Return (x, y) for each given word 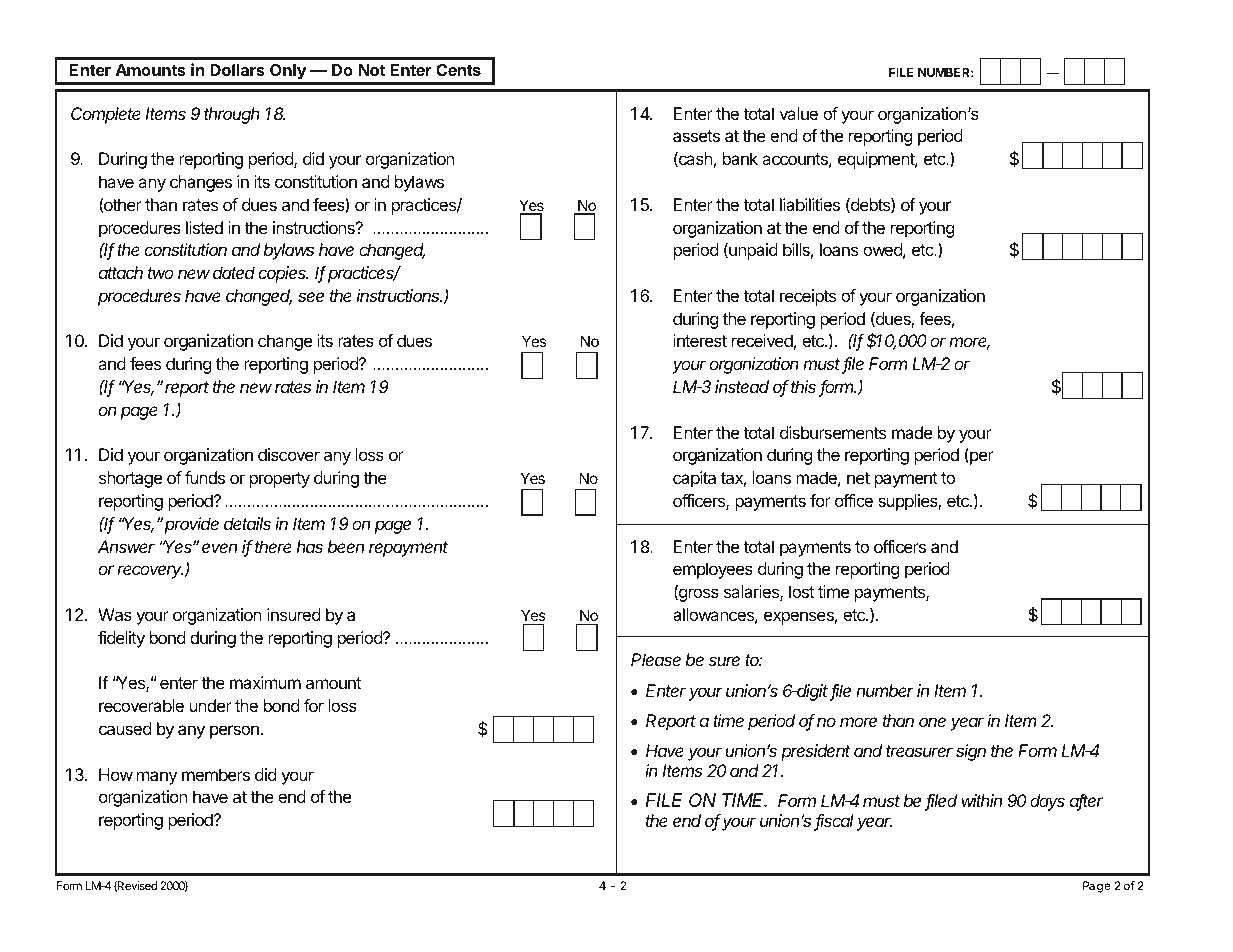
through (232, 115)
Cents (458, 70)
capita (694, 479)
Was (115, 614)
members (216, 774)
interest (700, 340)
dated (234, 272)
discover (289, 454)
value (798, 113)
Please (656, 659)
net (858, 478)
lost (801, 591)
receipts (808, 297)
